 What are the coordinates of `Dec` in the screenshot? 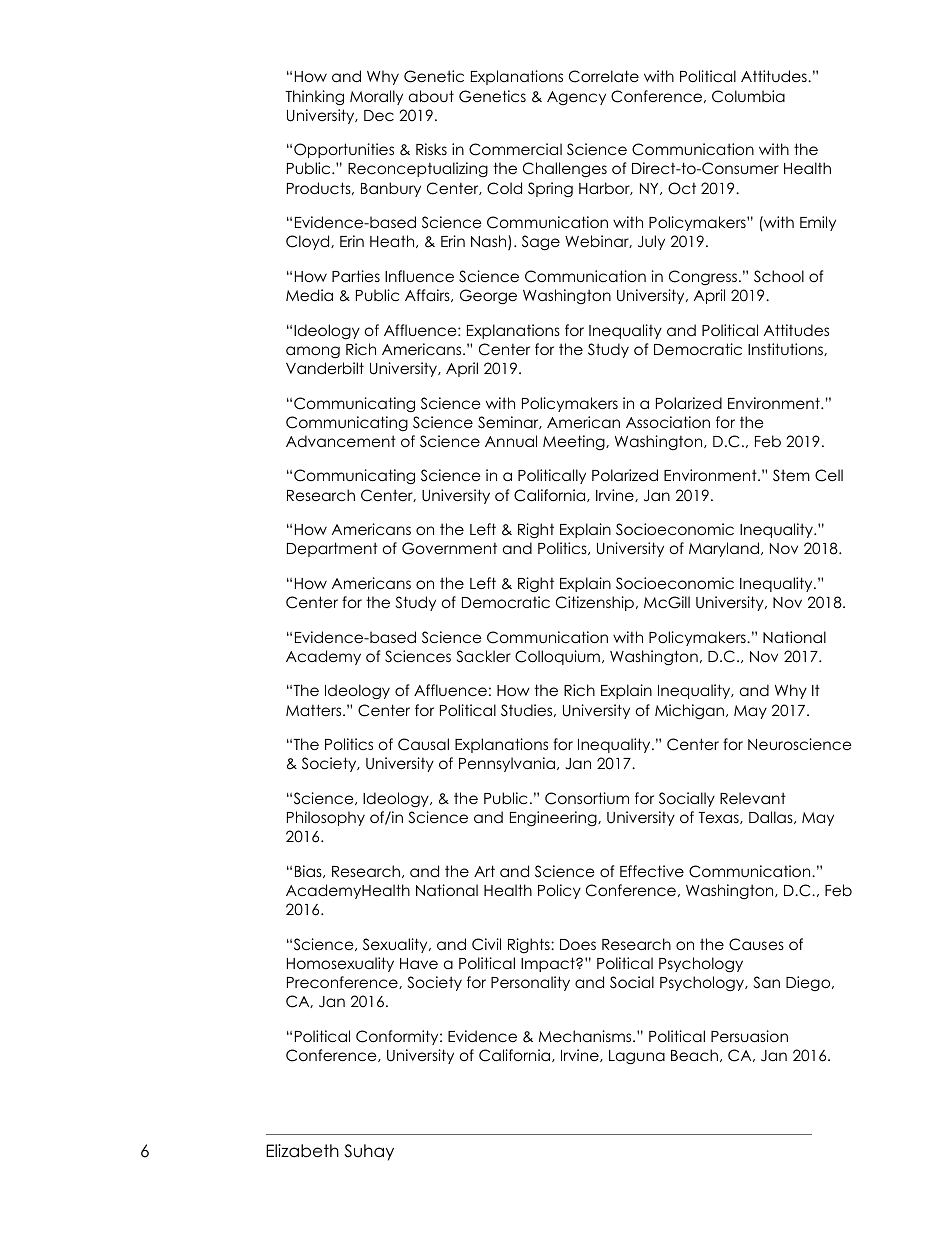 It's located at (379, 116).
